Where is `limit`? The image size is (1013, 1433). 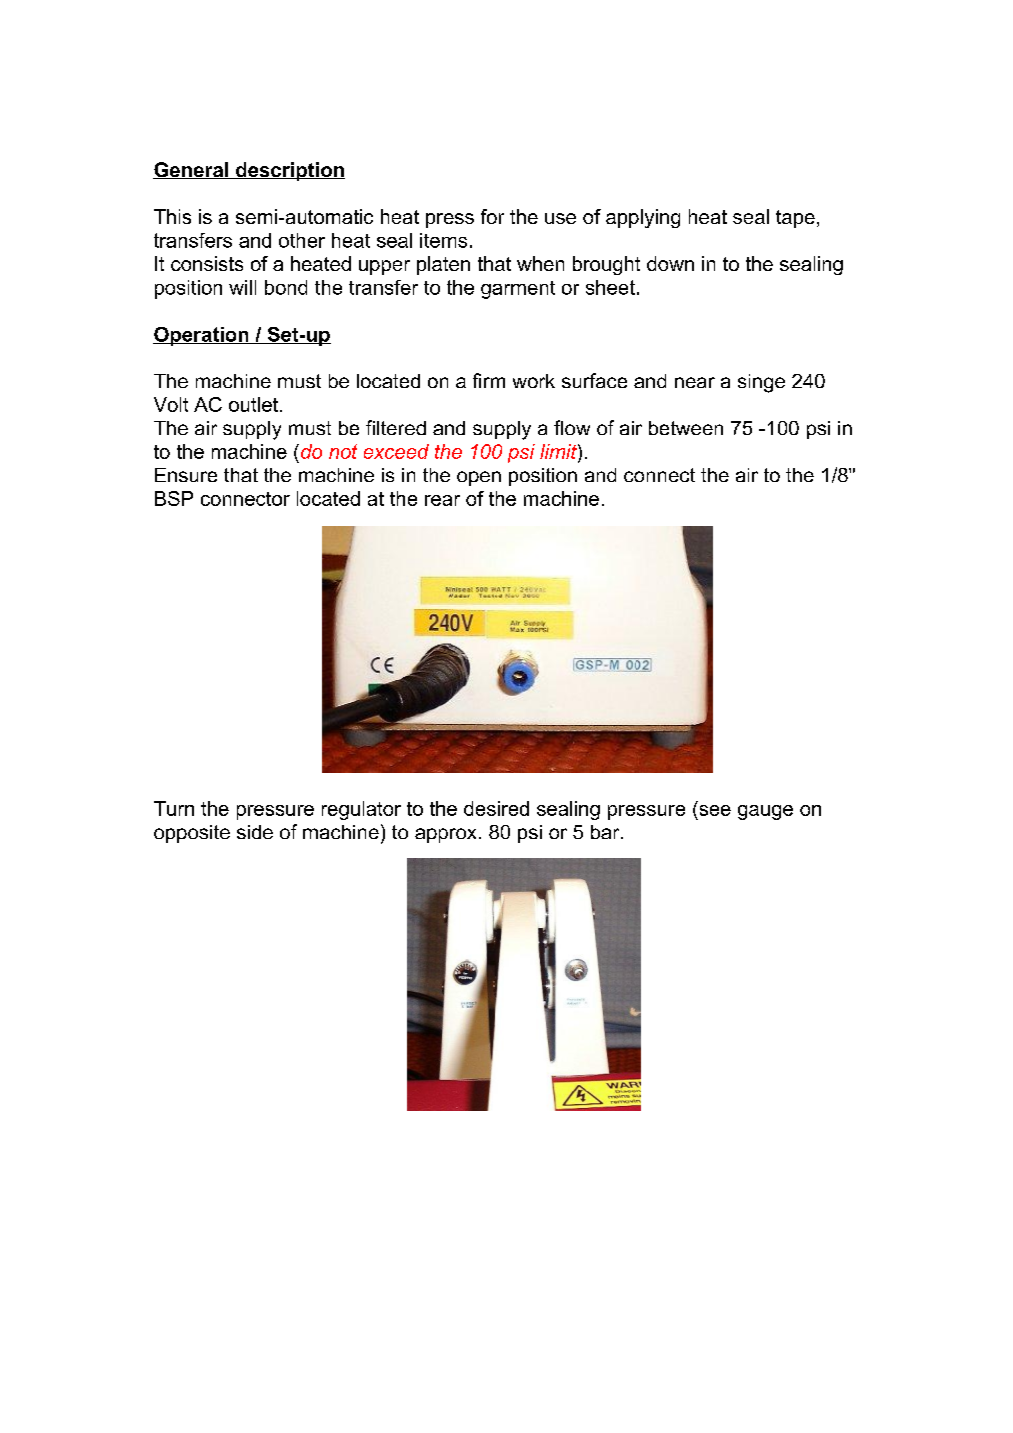
limit is located at coordinates (559, 451).
